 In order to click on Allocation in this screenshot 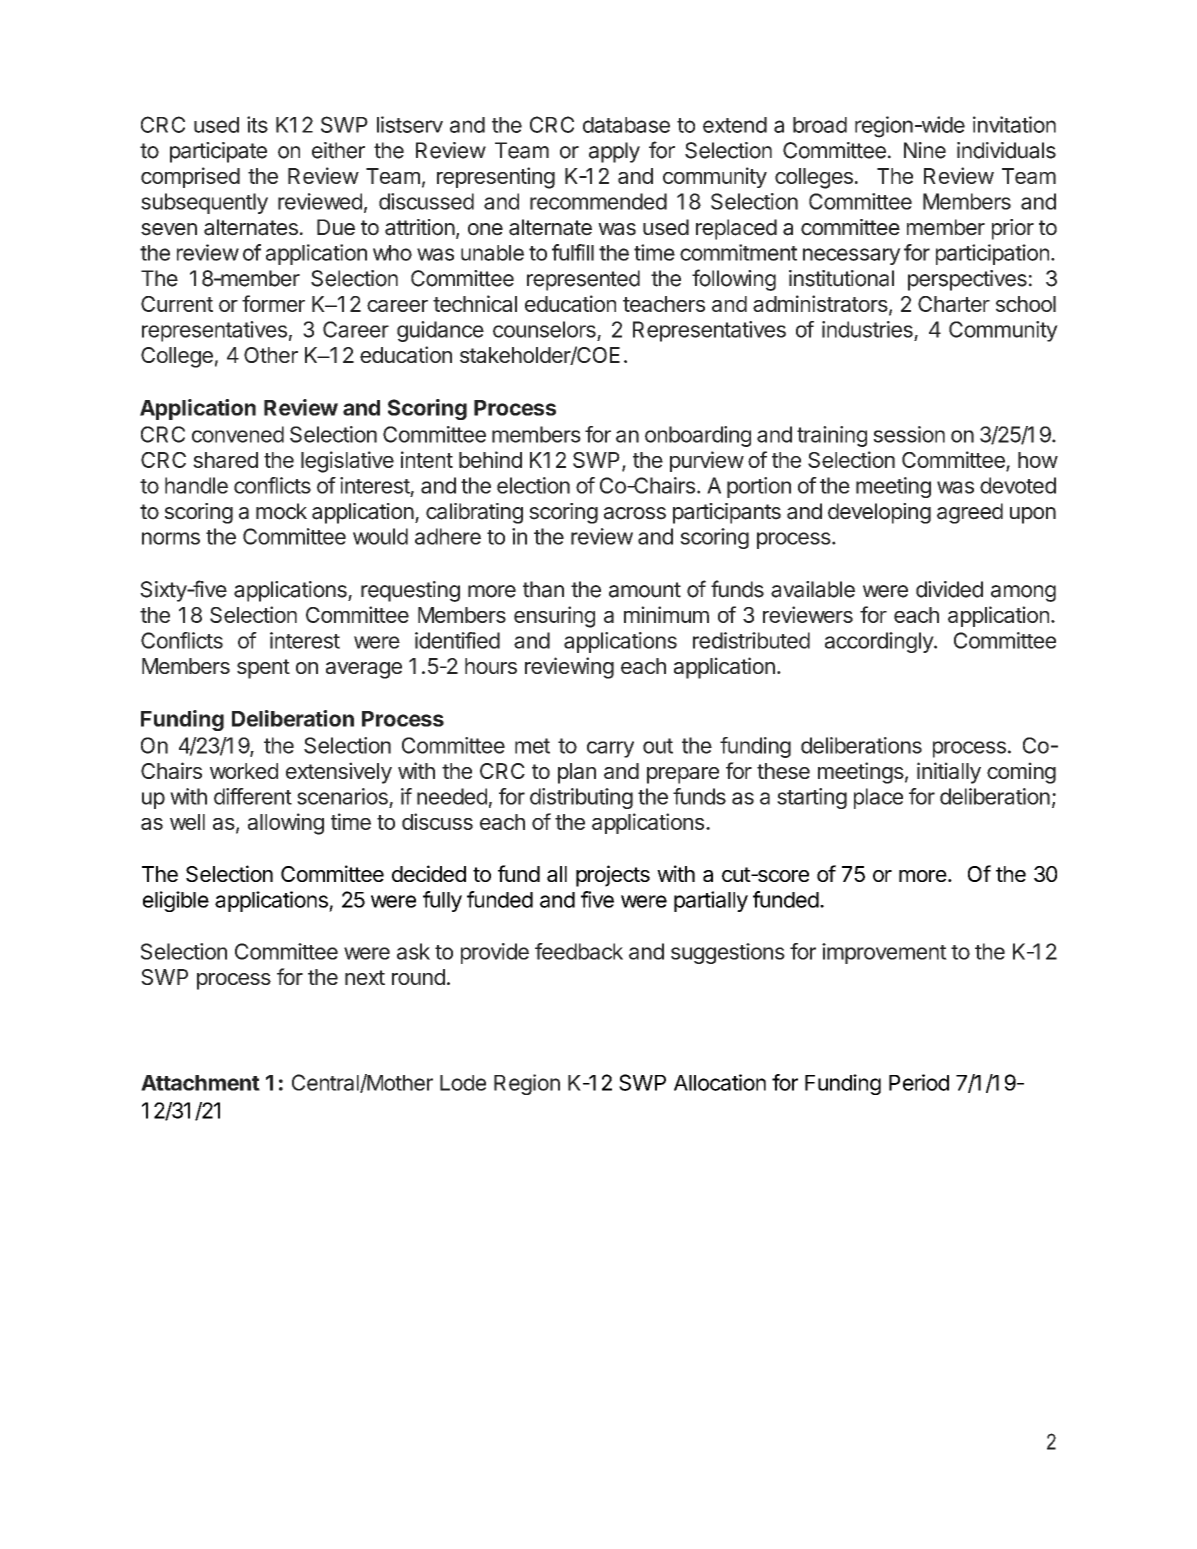, I will do `click(720, 1082)`.
